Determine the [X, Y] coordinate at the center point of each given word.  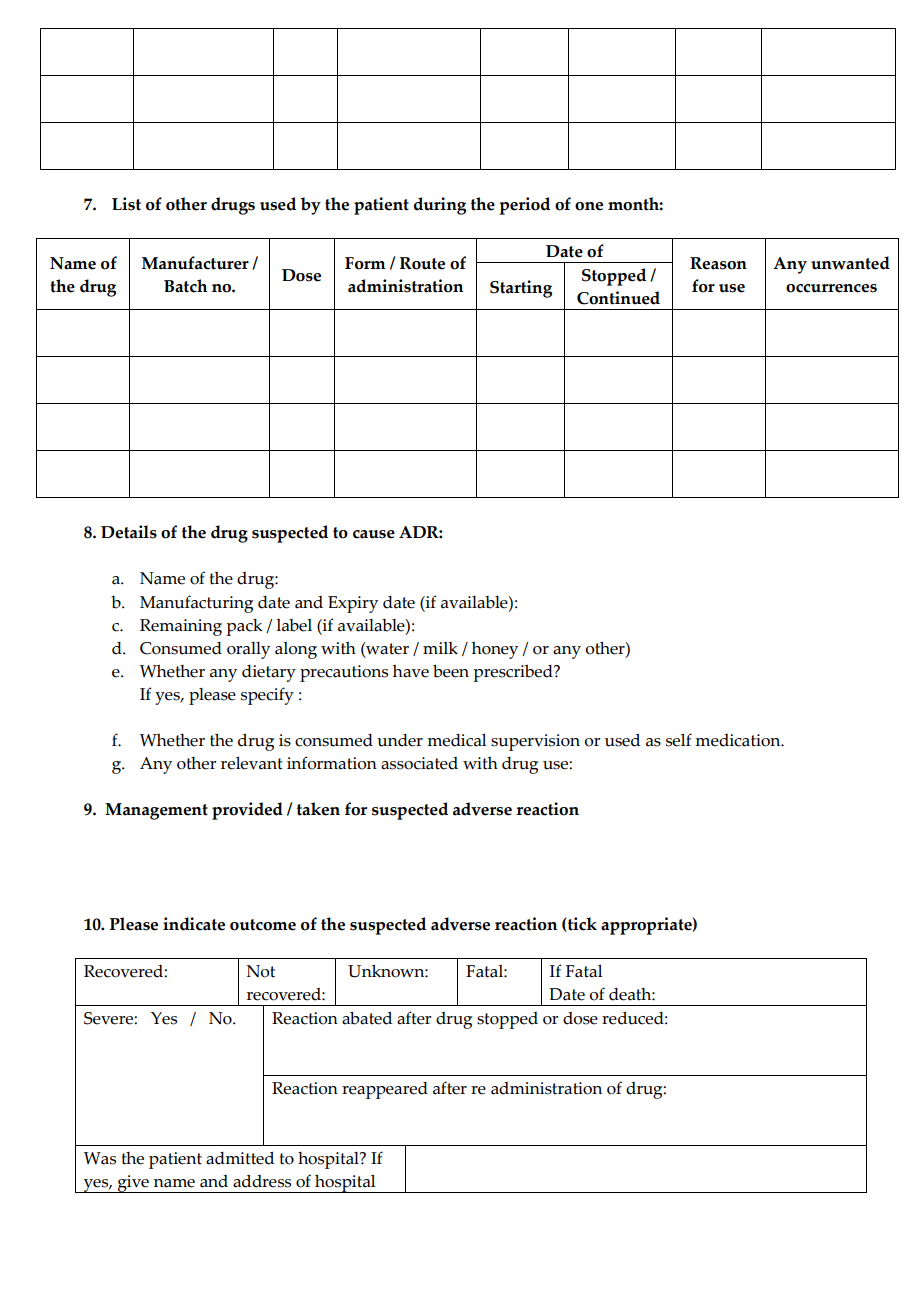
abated [367, 1018]
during [439, 206]
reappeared [385, 1090]
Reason [718, 263]
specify [267, 696]
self [679, 740]
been [451, 671]
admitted [240, 1158]
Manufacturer [195, 263]
